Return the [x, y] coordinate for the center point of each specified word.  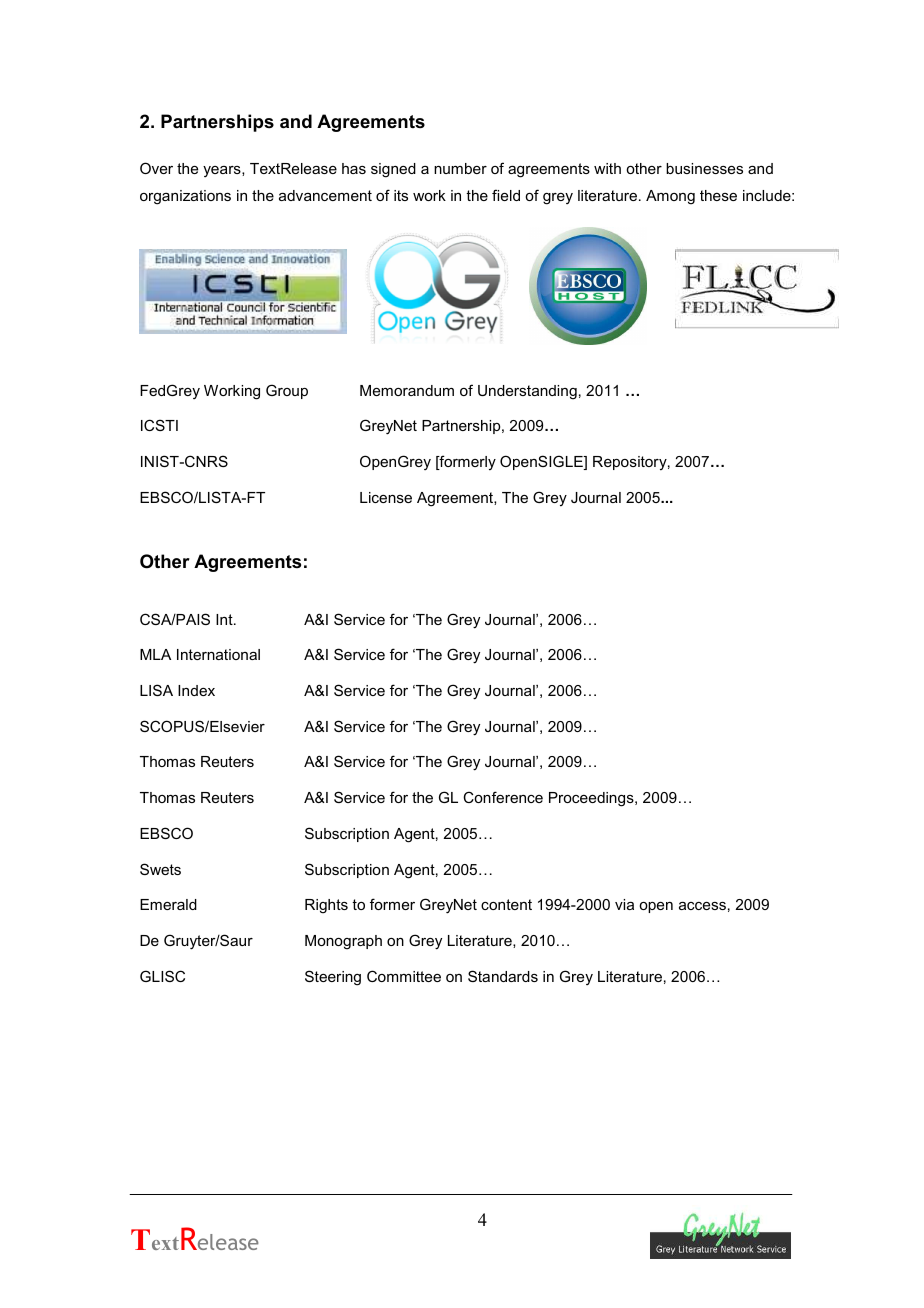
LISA [156, 690]
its [401, 195]
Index [196, 690]
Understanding [527, 392]
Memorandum [407, 390]
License [386, 497]
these [718, 195]
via [624, 904]
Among [670, 197]
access [702, 906]
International [218, 654]
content [506, 904]
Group [287, 391]
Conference [503, 797]
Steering [333, 978]
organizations [185, 197]
